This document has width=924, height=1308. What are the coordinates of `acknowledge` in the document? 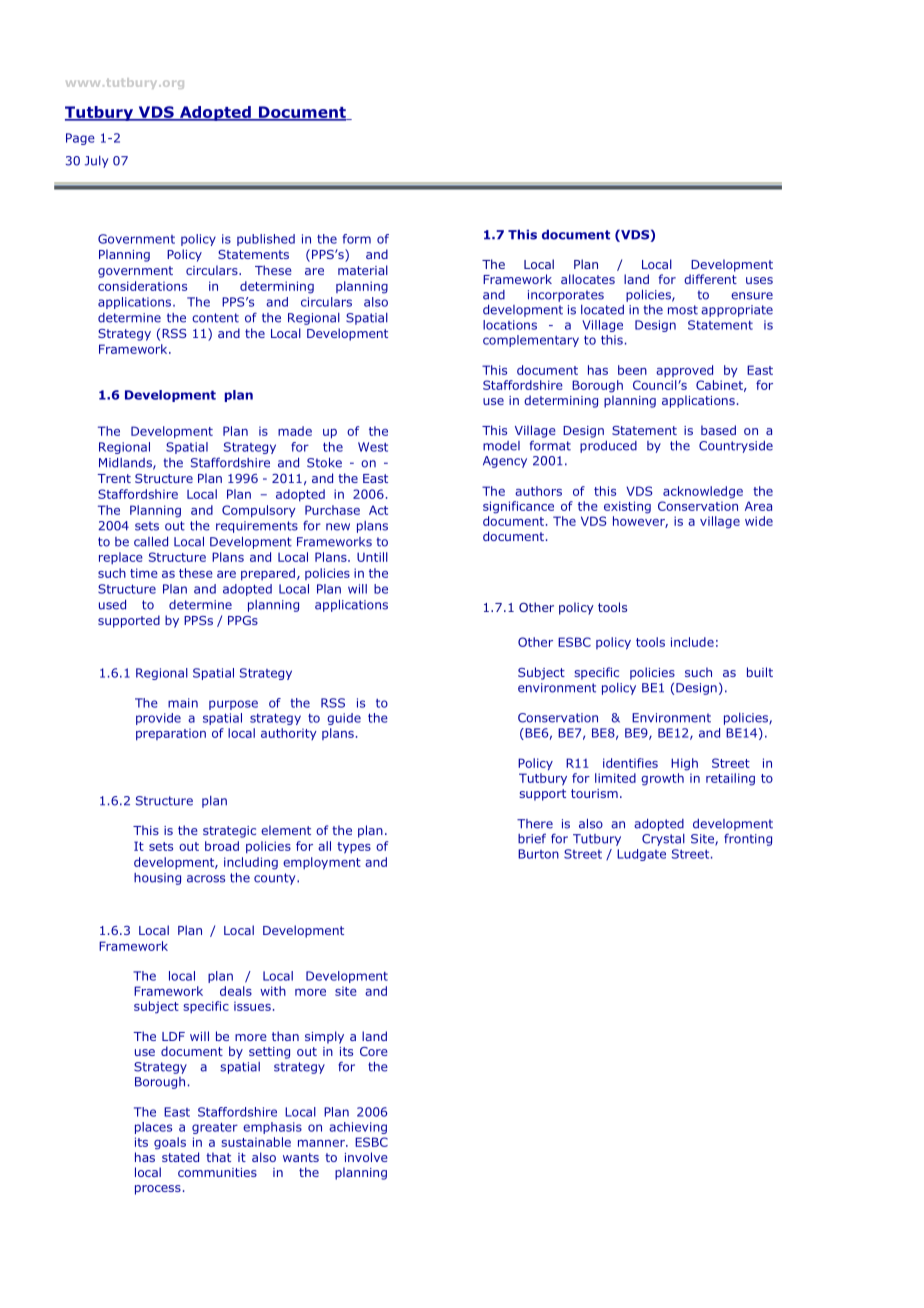 It's located at (703, 492).
